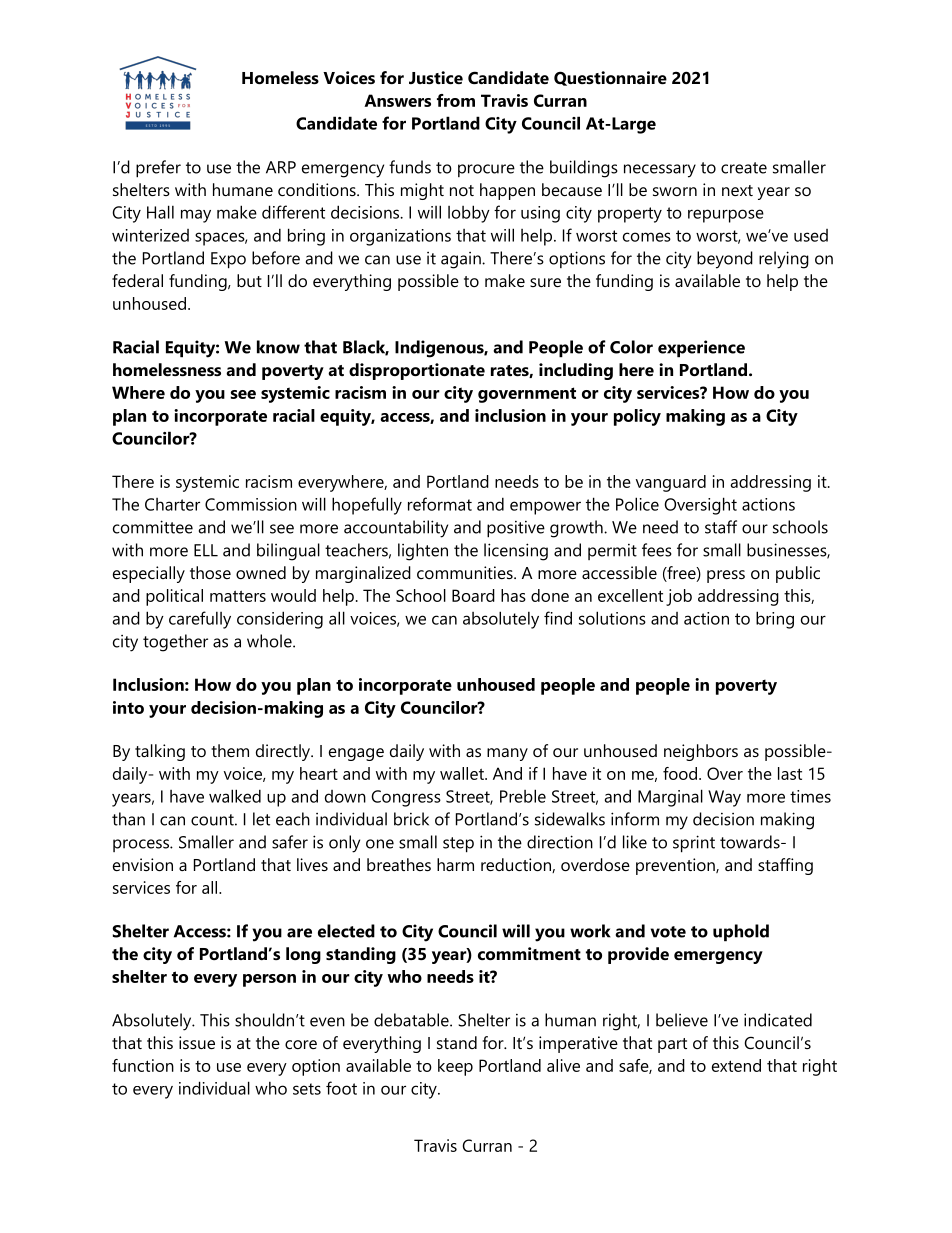 The width and height of the screenshot is (952, 1233). What do you see at coordinates (230, 750) in the screenshot?
I see `them` at bounding box center [230, 750].
